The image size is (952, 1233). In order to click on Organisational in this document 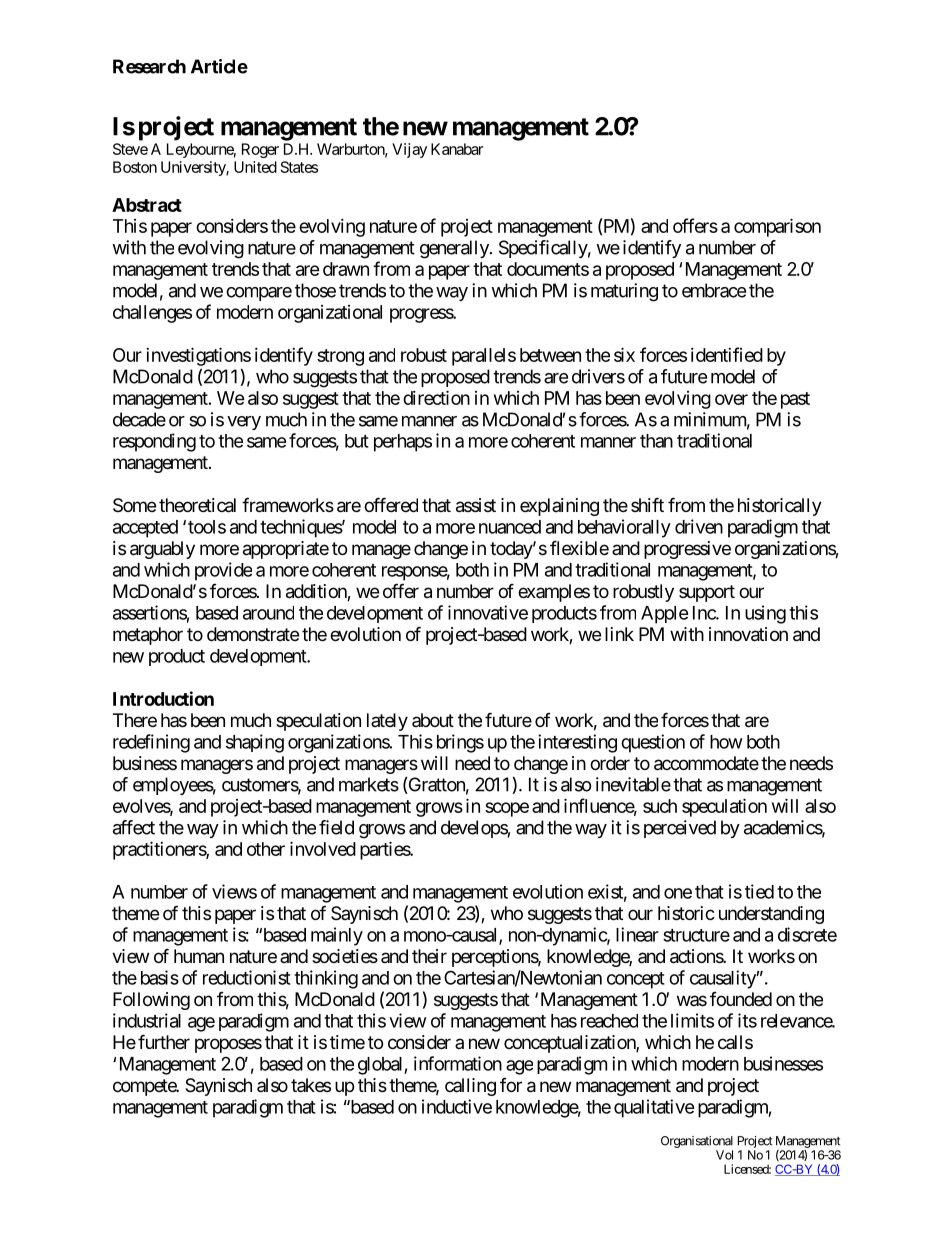, I will do `click(697, 1142)`.
